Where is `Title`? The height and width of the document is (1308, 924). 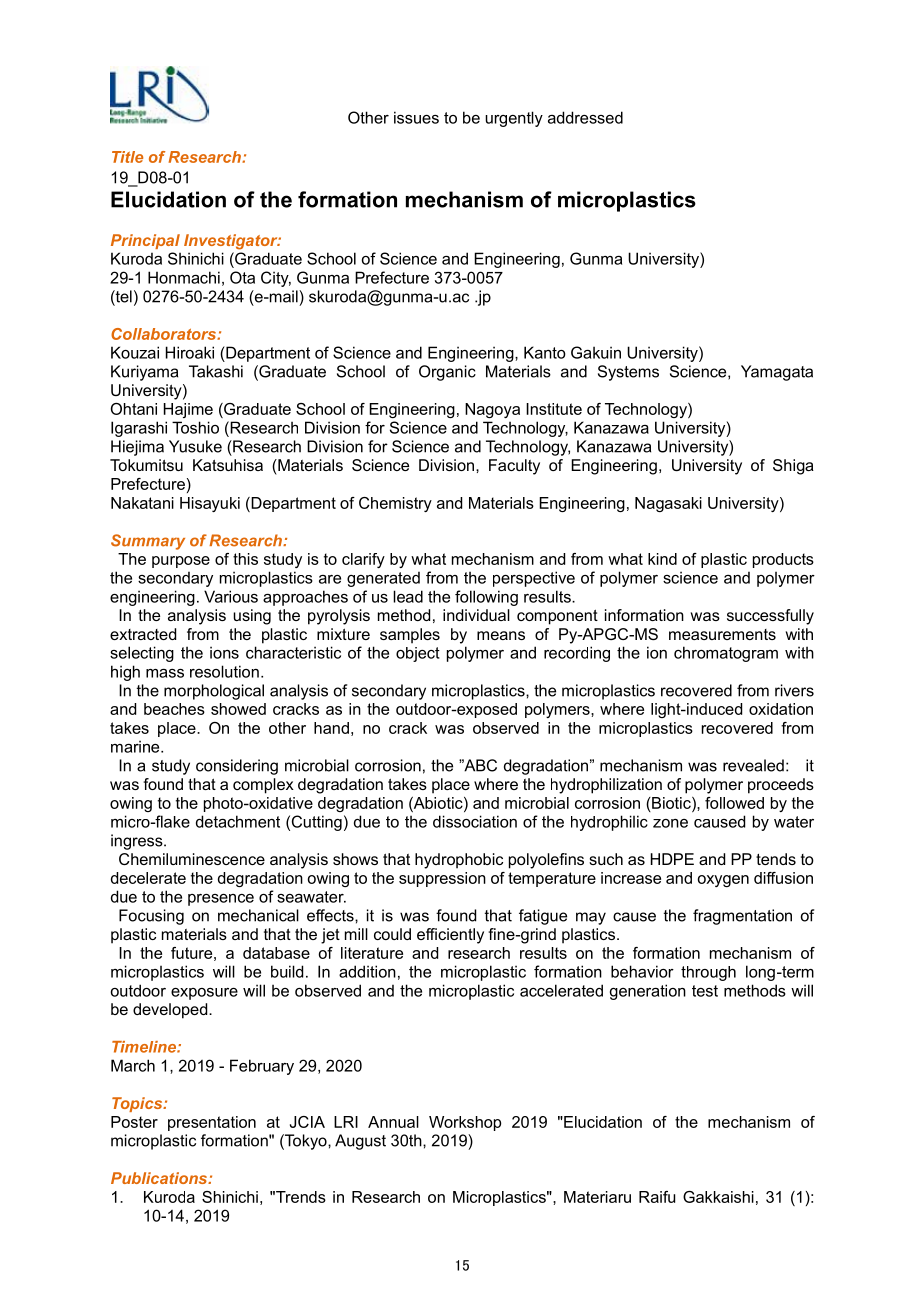
Title is located at coordinates (127, 157).
